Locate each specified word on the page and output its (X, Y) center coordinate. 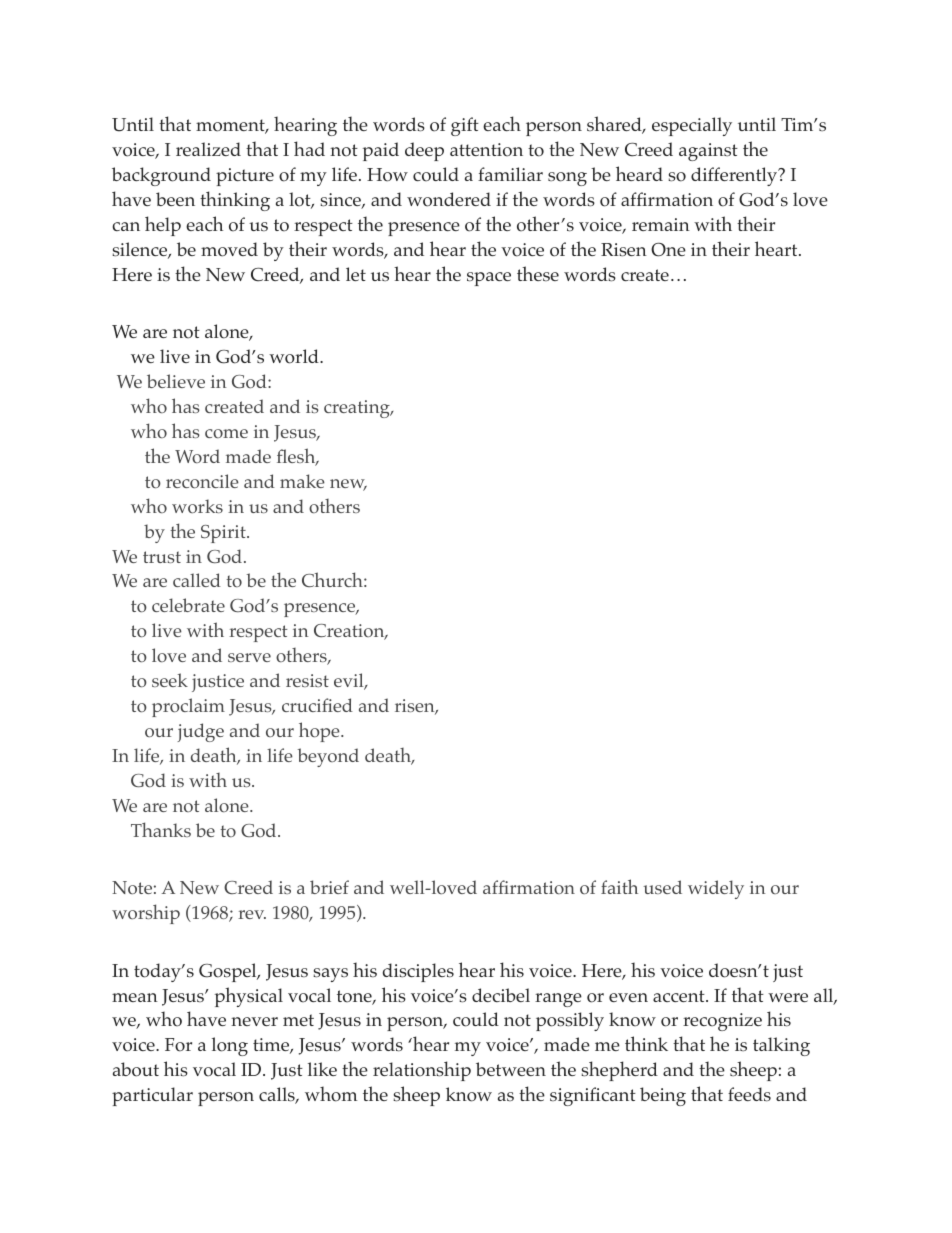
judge (200, 732)
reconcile (202, 481)
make (302, 481)
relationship (422, 1071)
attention (486, 150)
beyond (328, 757)
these (538, 273)
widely (716, 889)
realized (208, 149)
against (708, 152)
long (230, 1046)
